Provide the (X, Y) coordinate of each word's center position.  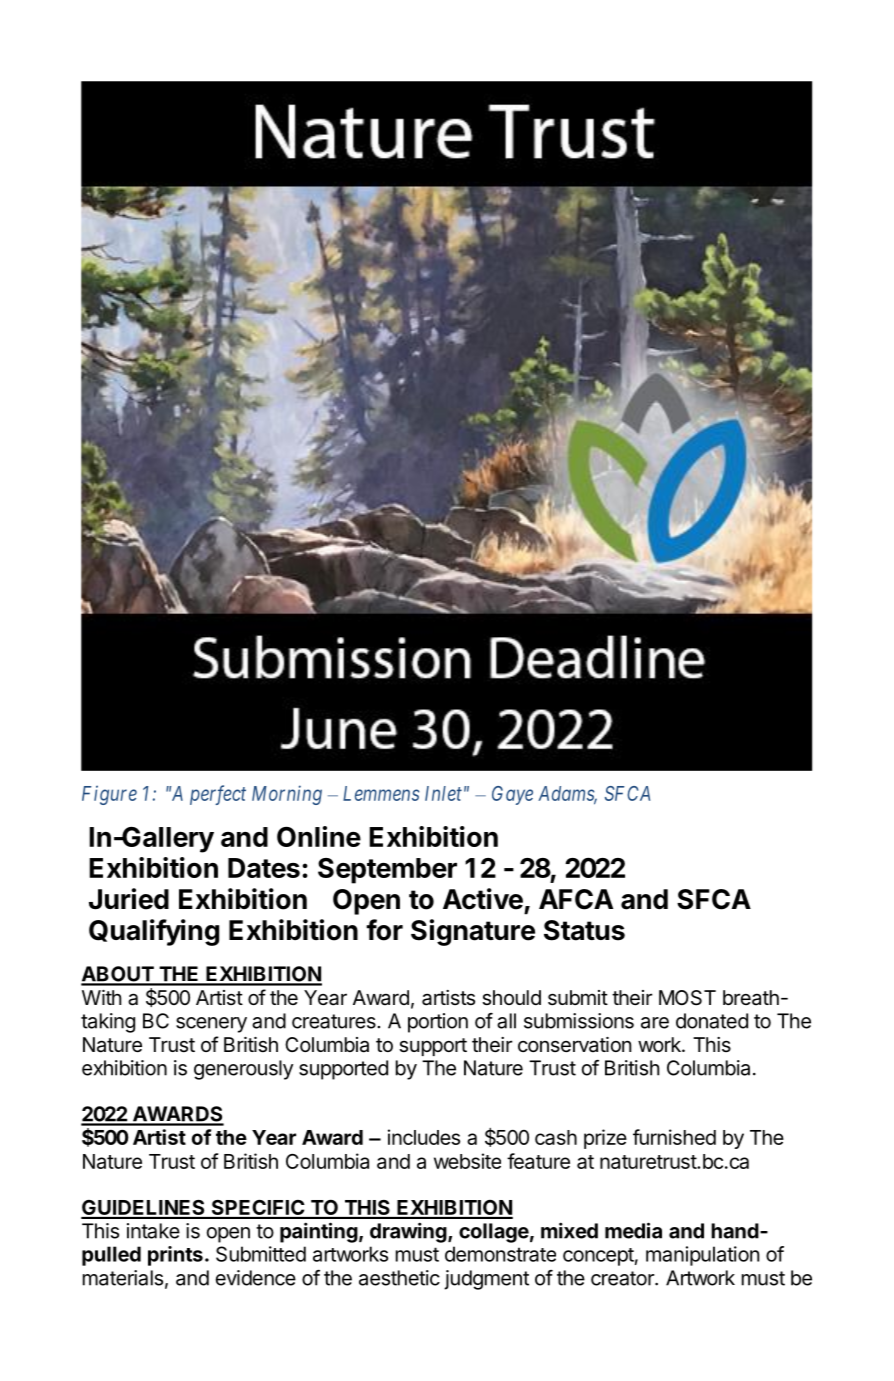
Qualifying (154, 932)
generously (243, 1070)
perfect (218, 795)
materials (123, 1278)
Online (319, 836)
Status (584, 930)
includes (424, 1137)
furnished (674, 1137)
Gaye (512, 795)
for (384, 930)
